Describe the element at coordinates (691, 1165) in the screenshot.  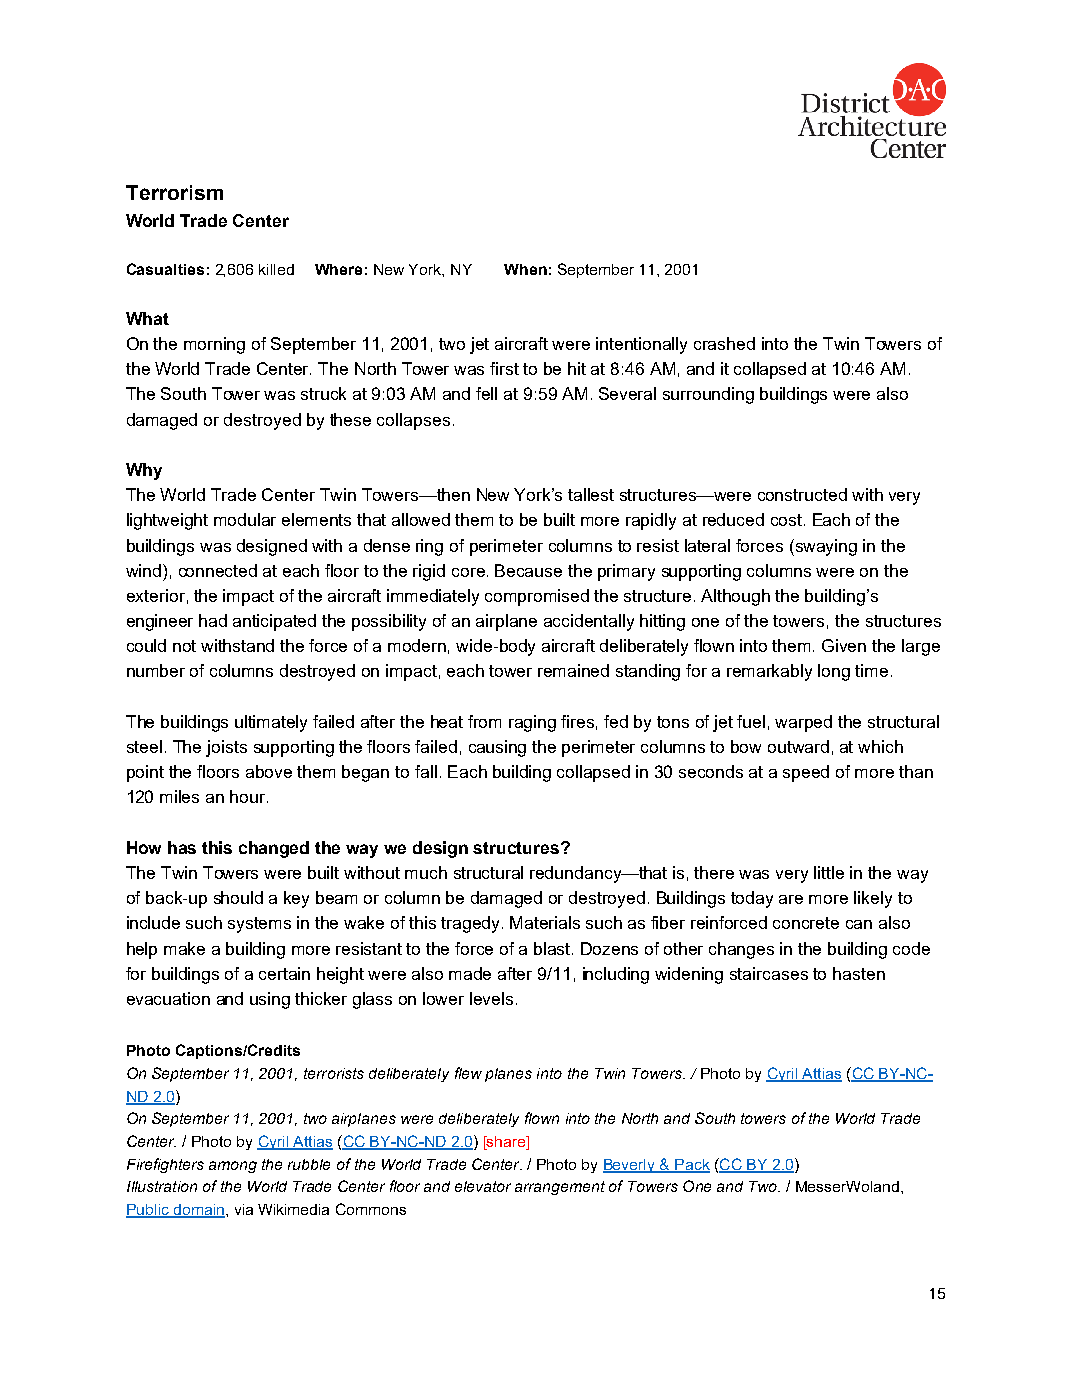
I see `Pack` at that location.
